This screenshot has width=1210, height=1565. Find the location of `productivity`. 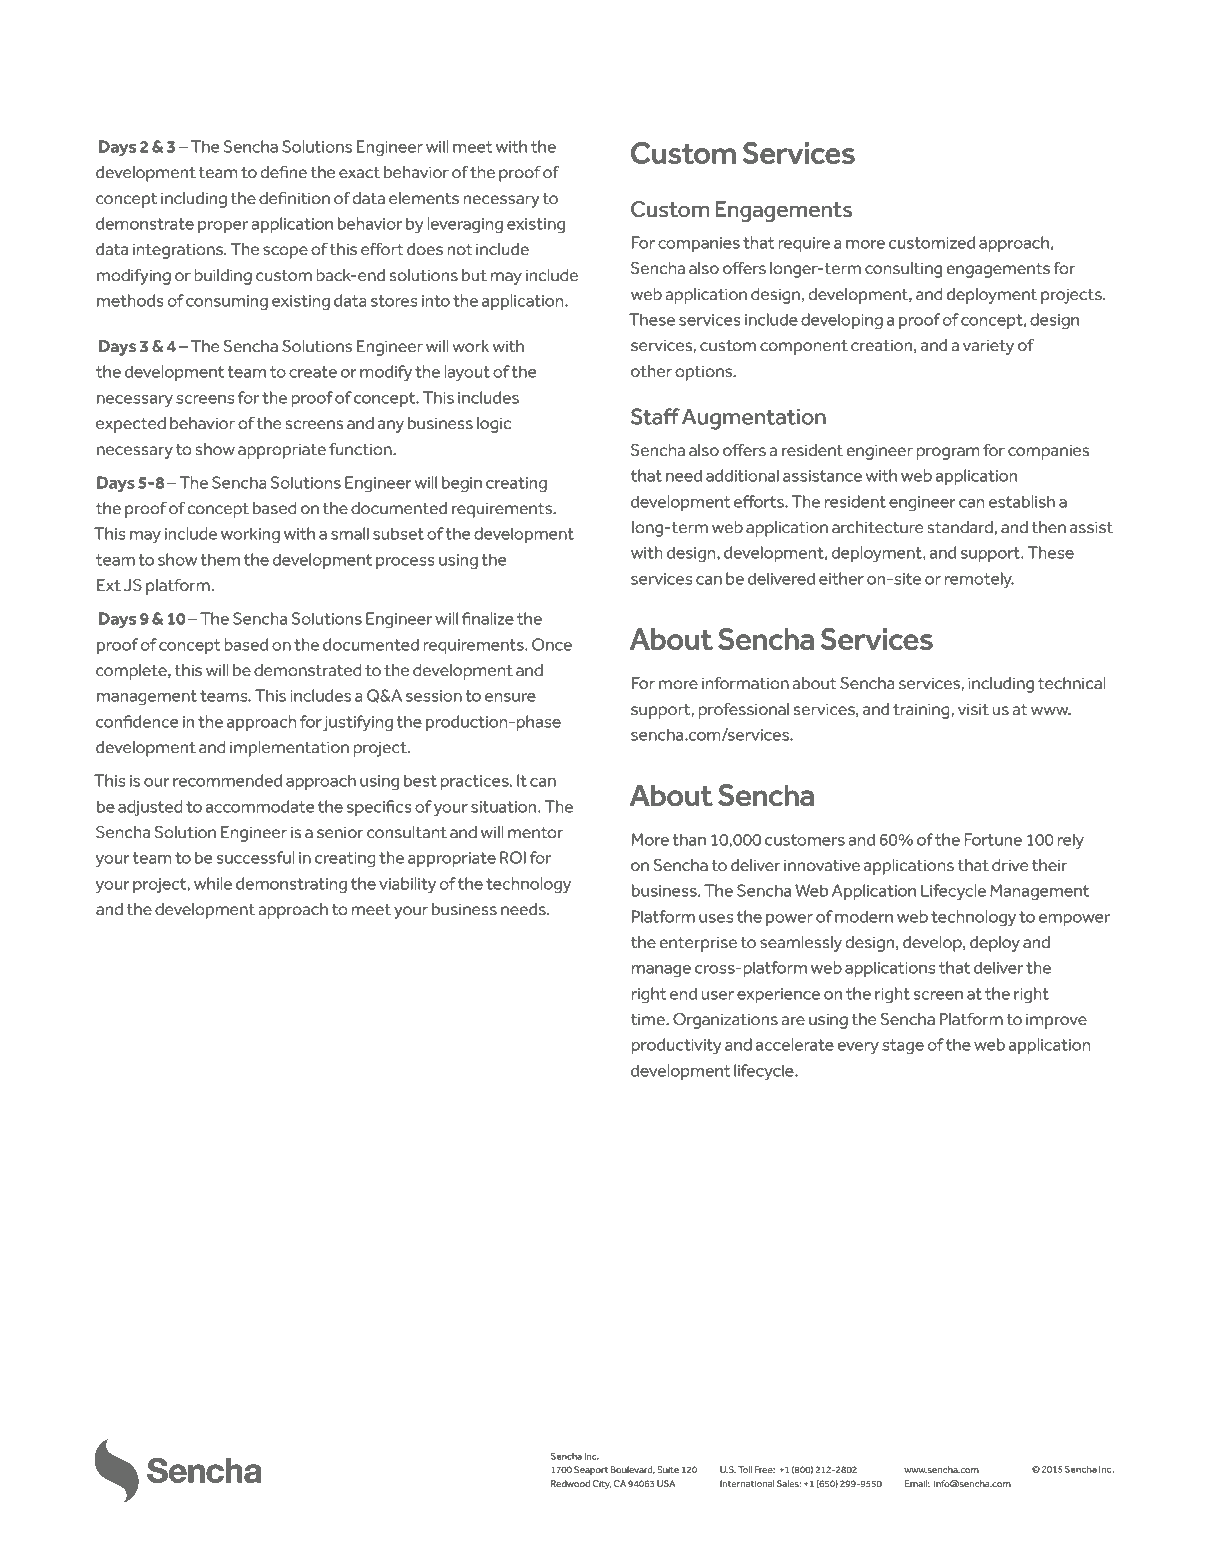

productivity is located at coordinates (677, 1046).
